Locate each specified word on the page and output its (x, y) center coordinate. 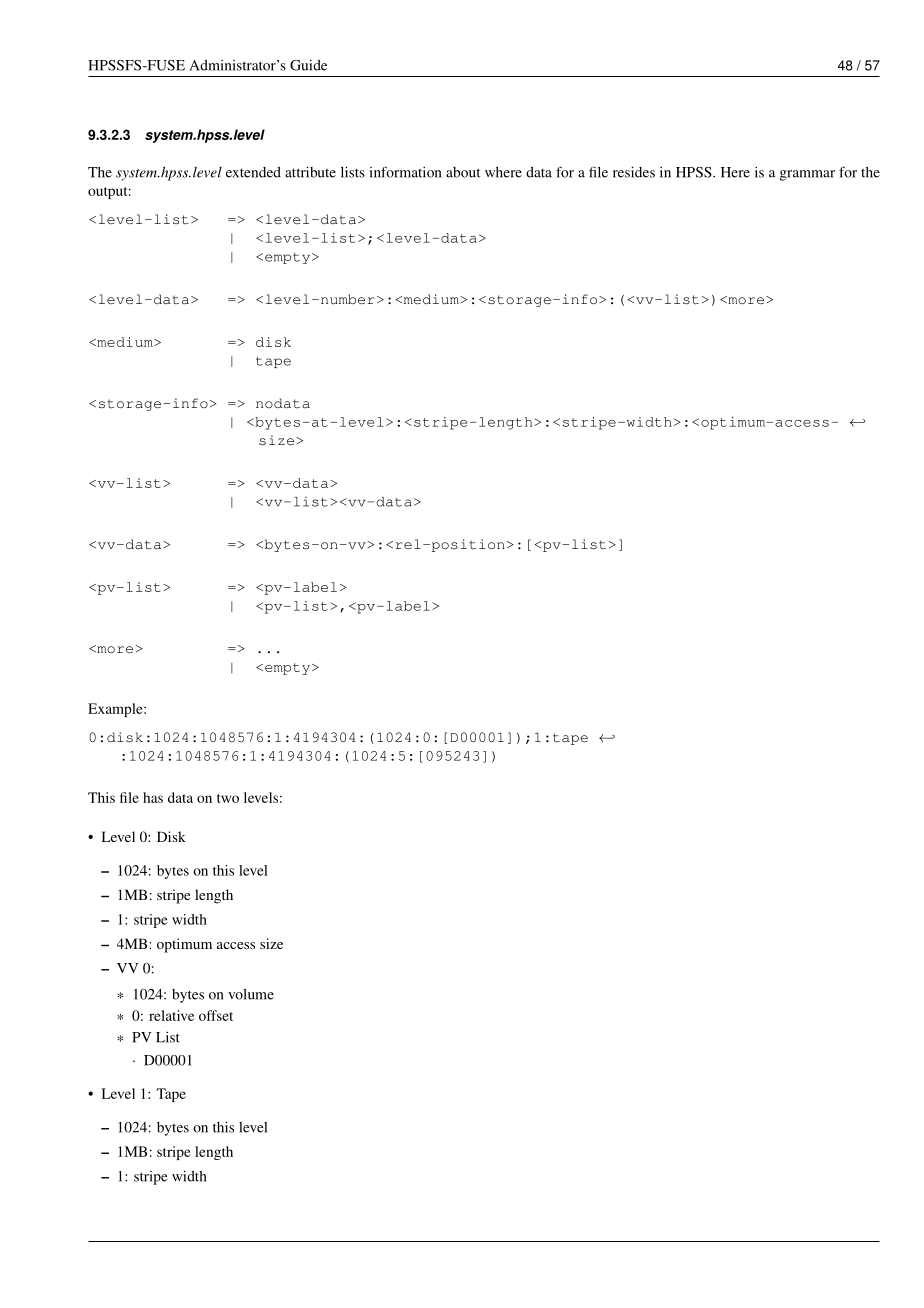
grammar (807, 175)
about (463, 172)
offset (216, 1015)
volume (251, 994)
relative (171, 1015)
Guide (308, 65)
